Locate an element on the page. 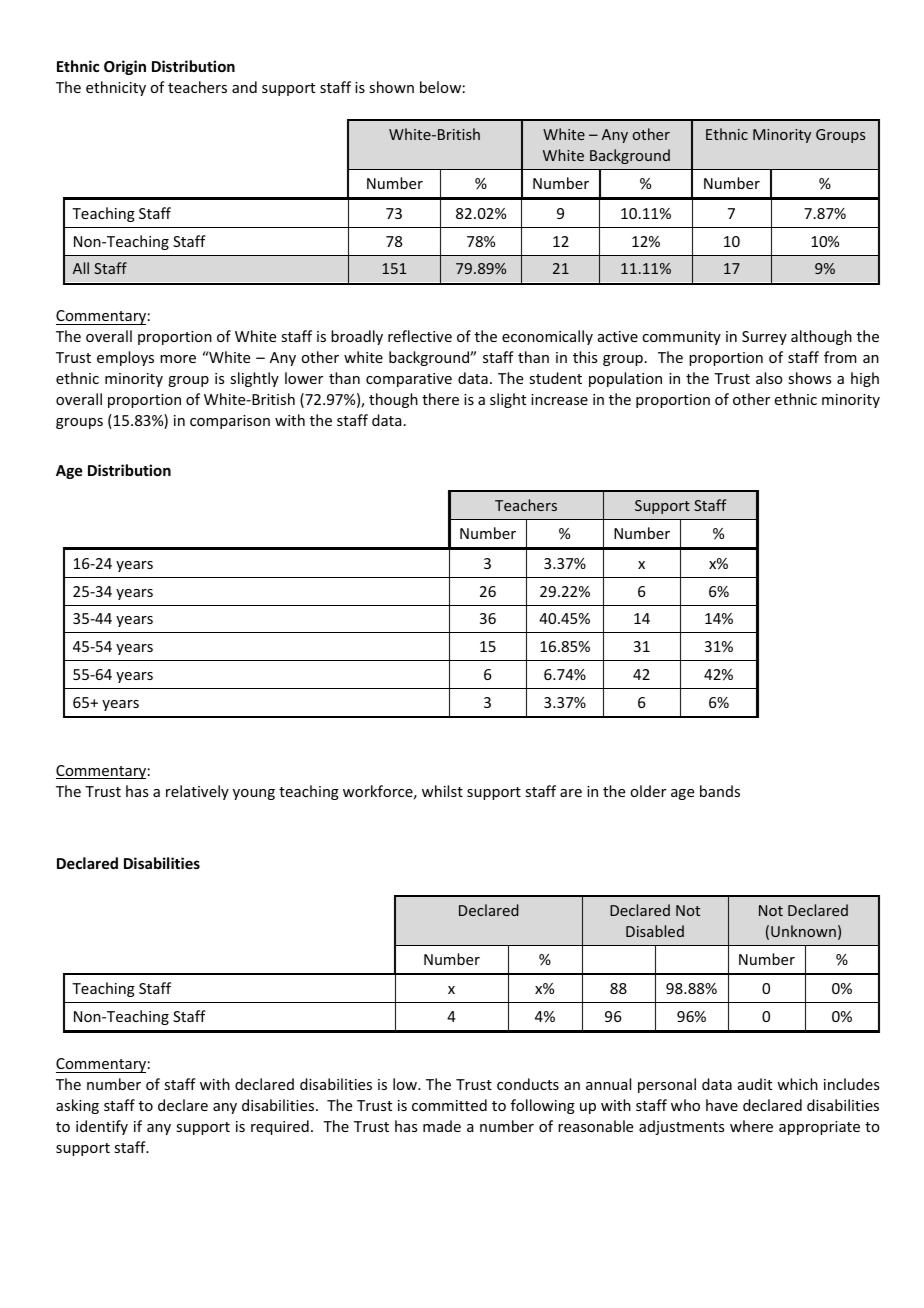 This image has height=1308, width=924. shown is located at coordinates (391, 87).
